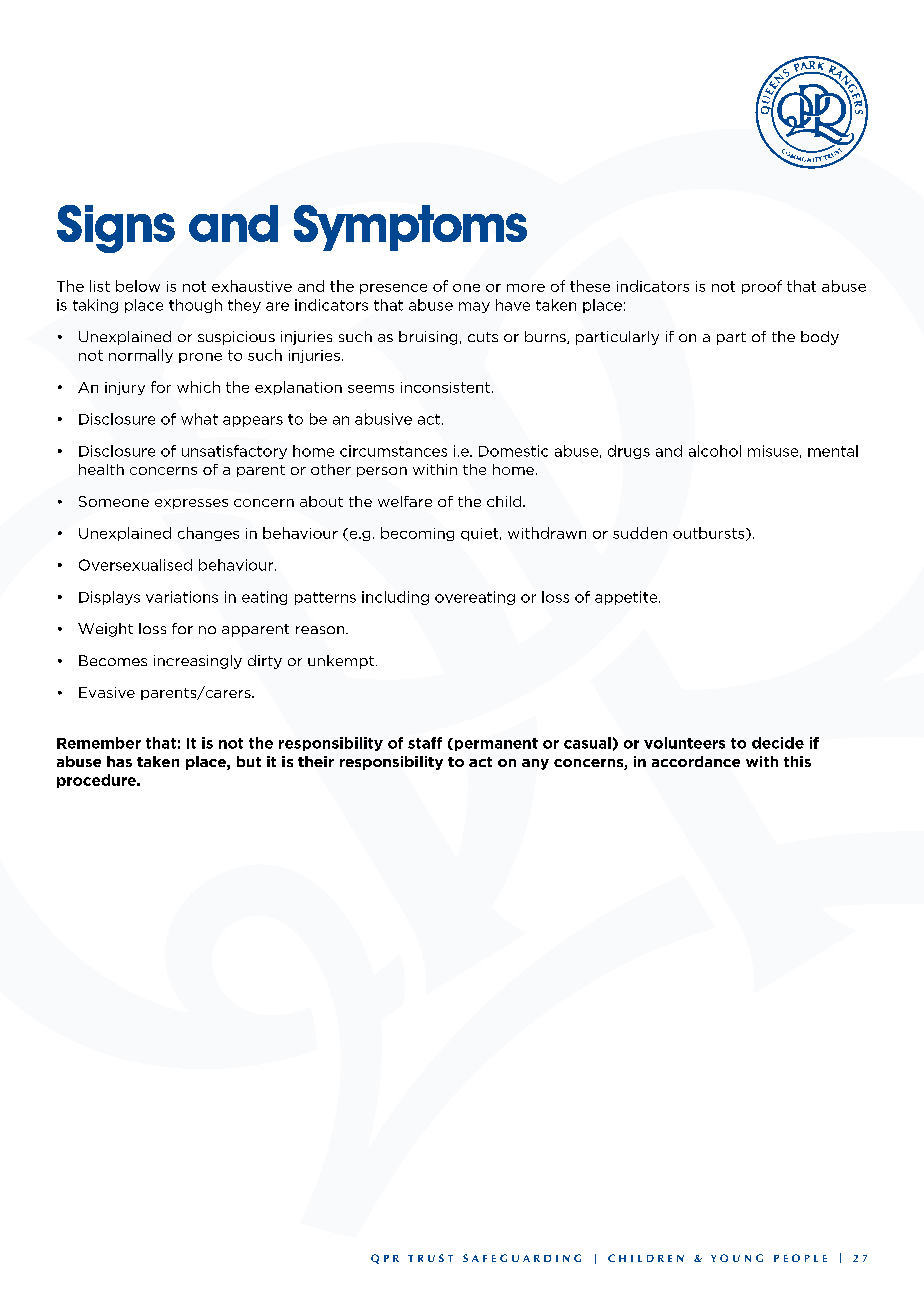 This document has width=924, height=1308. What do you see at coordinates (385, 1259) in the document?
I see `qpr` at bounding box center [385, 1259].
